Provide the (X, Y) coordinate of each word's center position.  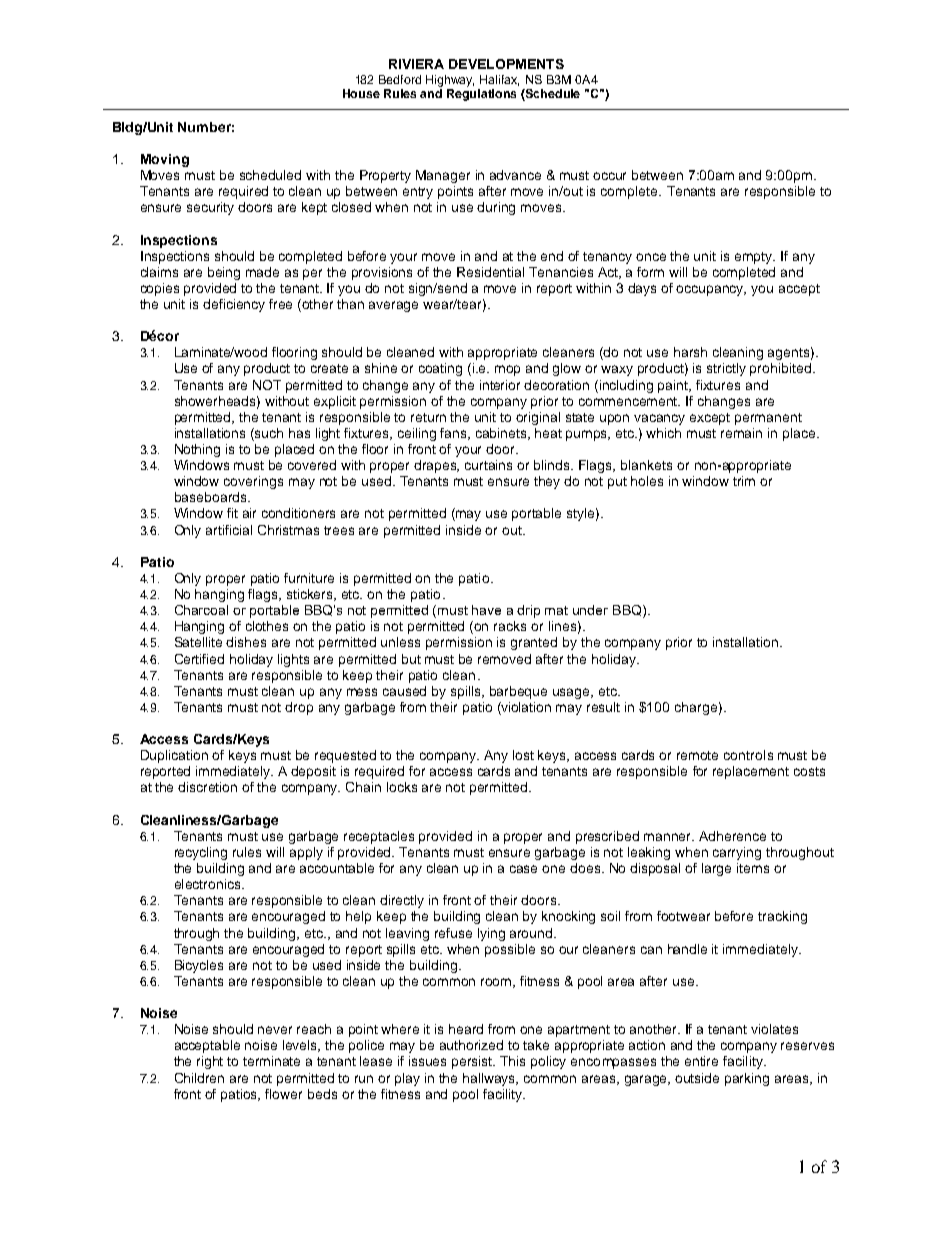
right (210, 1062)
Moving (165, 160)
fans (455, 434)
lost (523, 755)
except (710, 419)
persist (473, 1062)
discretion (207, 787)
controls (748, 755)
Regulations (481, 95)
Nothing (197, 450)
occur (609, 176)
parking (747, 1079)
